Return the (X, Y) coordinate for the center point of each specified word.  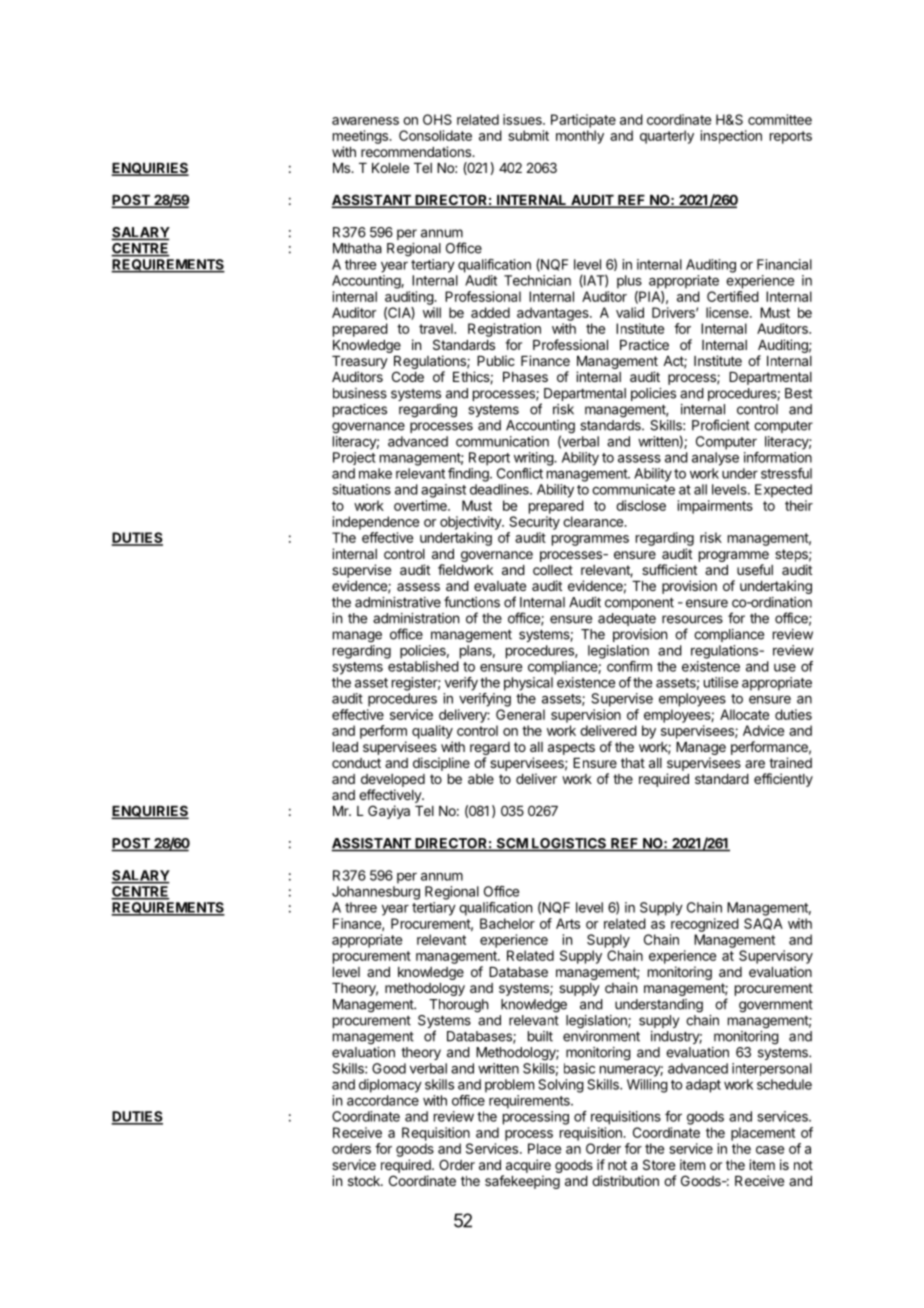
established (423, 666)
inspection (731, 137)
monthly (580, 137)
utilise (721, 682)
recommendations (417, 151)
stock (365, 1181)
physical (528, 684)
